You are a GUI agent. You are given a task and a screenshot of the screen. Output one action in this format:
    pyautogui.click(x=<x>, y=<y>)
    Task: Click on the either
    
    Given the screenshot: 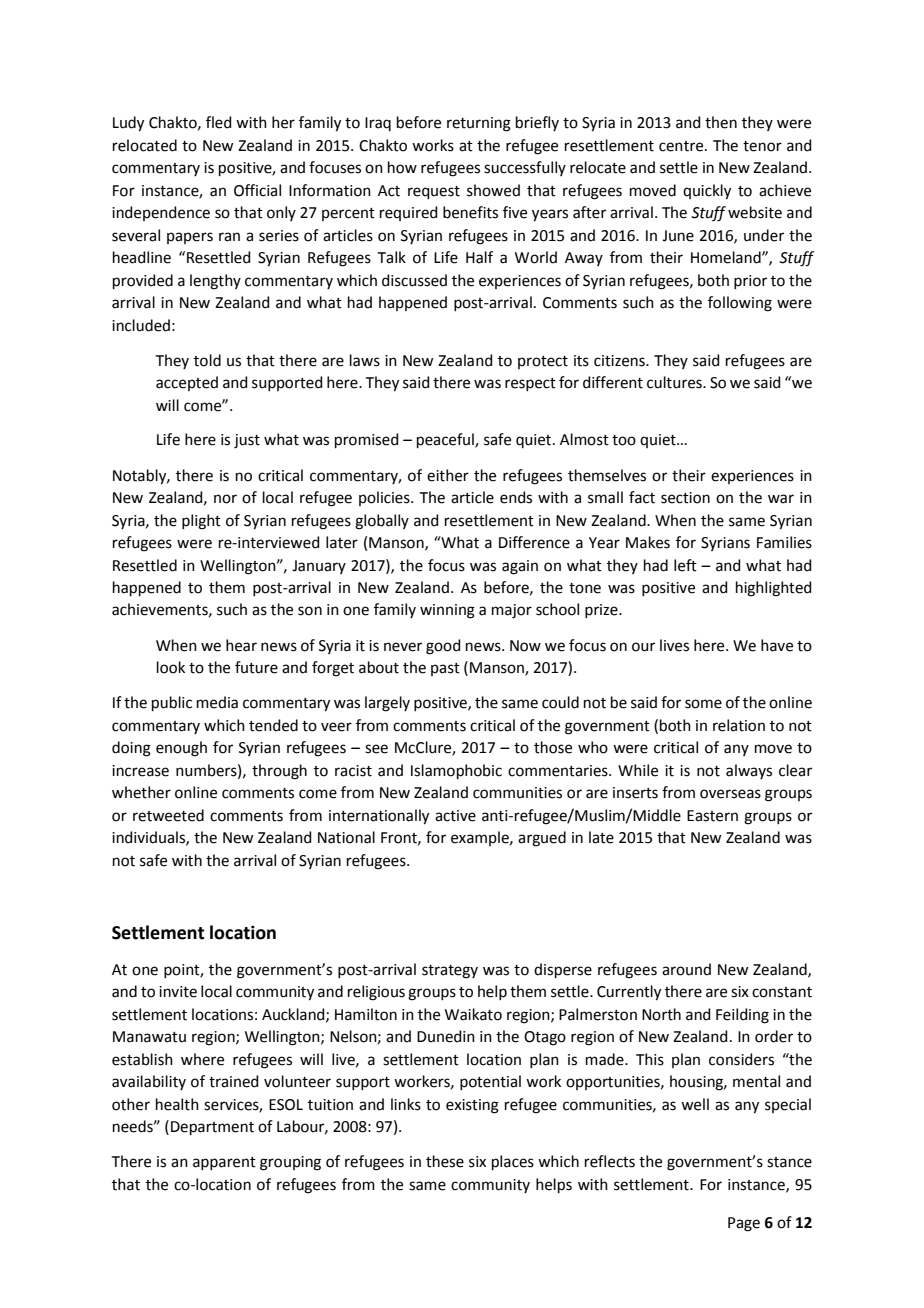 What is the action you would take?
    pyautogui.click(x=448, y=475)
